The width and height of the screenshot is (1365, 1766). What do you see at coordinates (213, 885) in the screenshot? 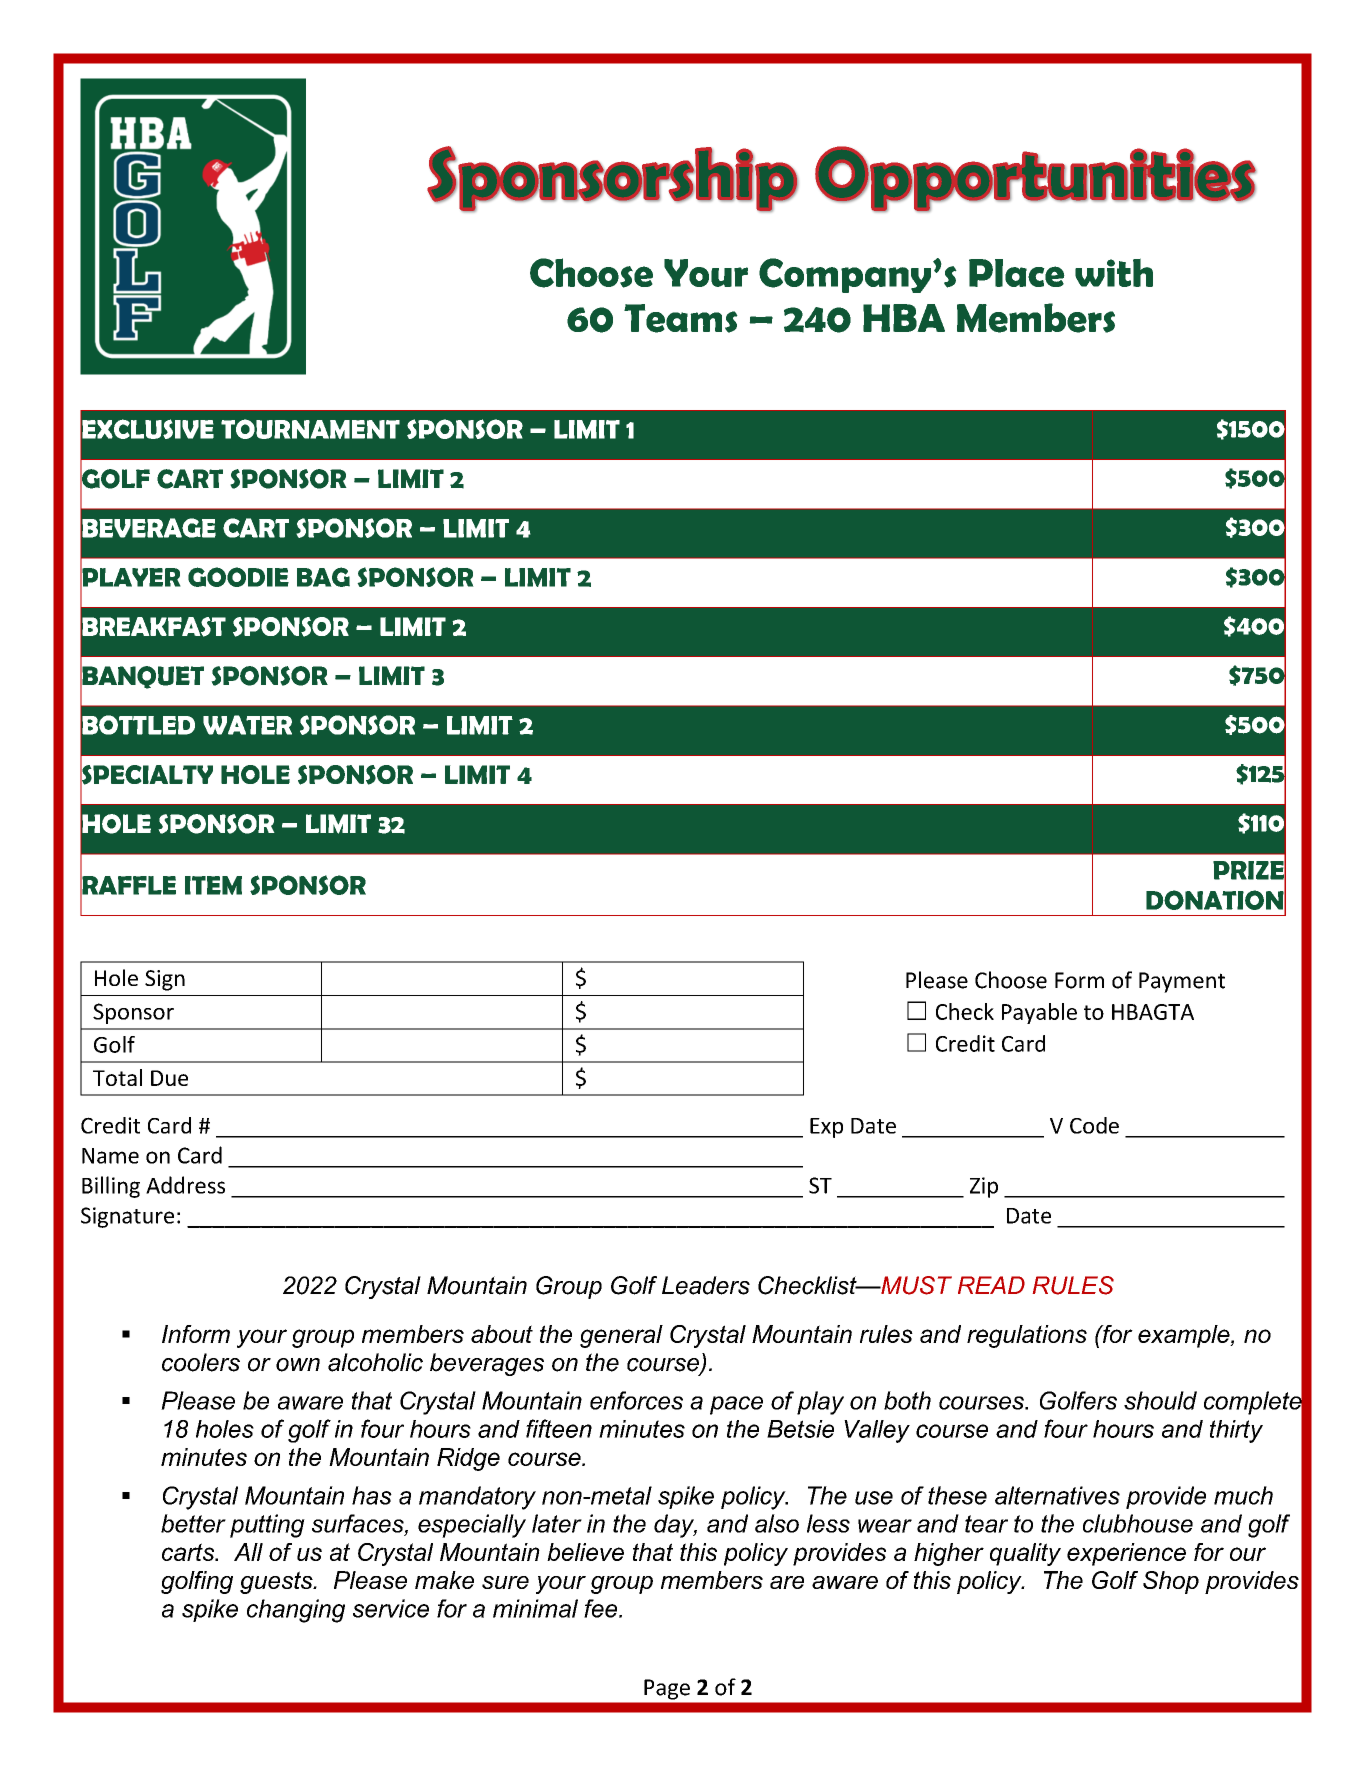
I see `ITEM` at bounding box center [213, 885].
